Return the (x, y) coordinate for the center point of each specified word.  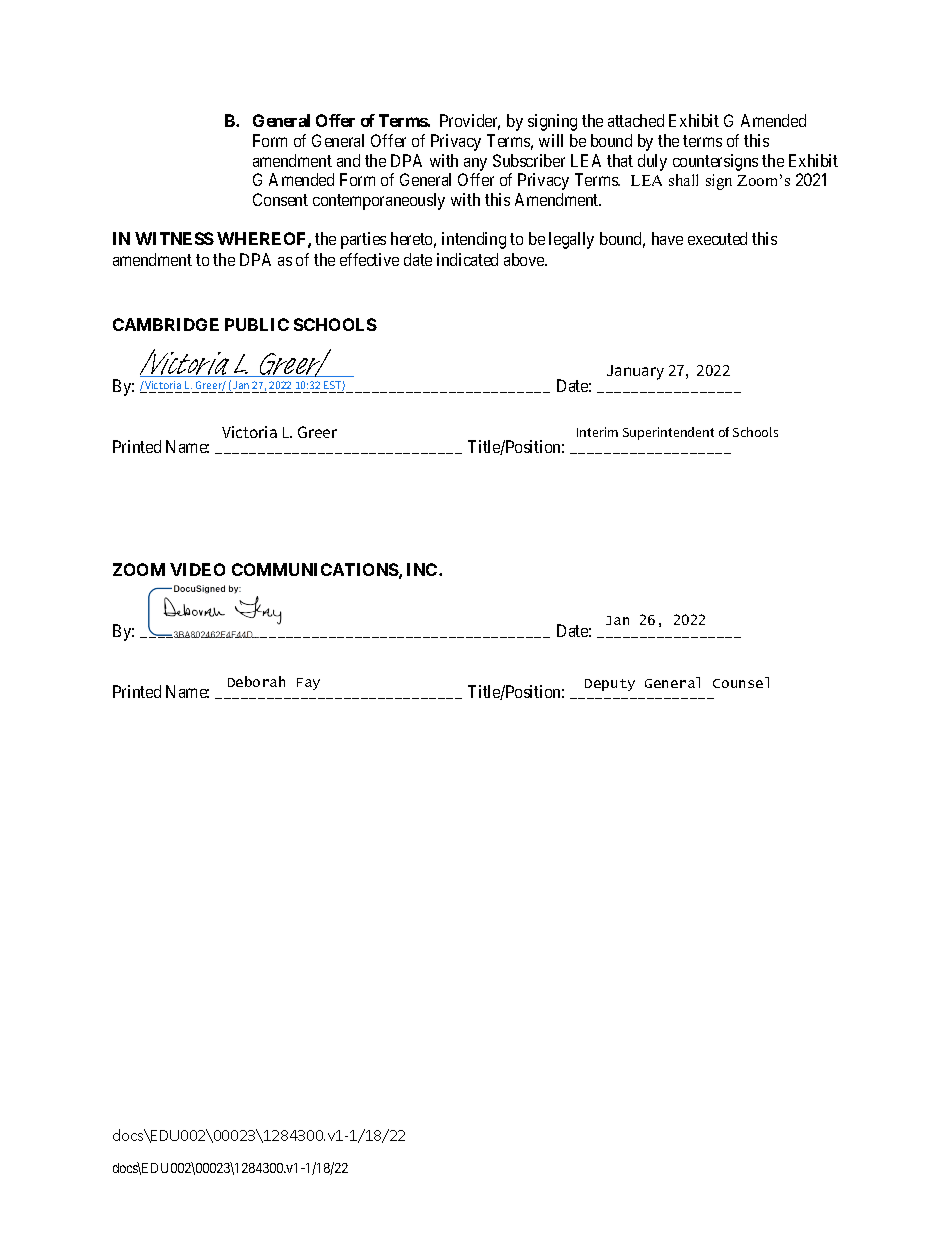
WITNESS (174, 238)
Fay (308, 684)
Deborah (256, 681)
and (348, 160)
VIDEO (197, 569)
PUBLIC (257, 324)
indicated (467, 259)
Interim (597, 432)
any (475, 164)
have (667, 238)
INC (423, 569)
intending (474, 240)
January (635, 372)
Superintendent (668, 433)
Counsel (741, 682)
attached (636, 120)
